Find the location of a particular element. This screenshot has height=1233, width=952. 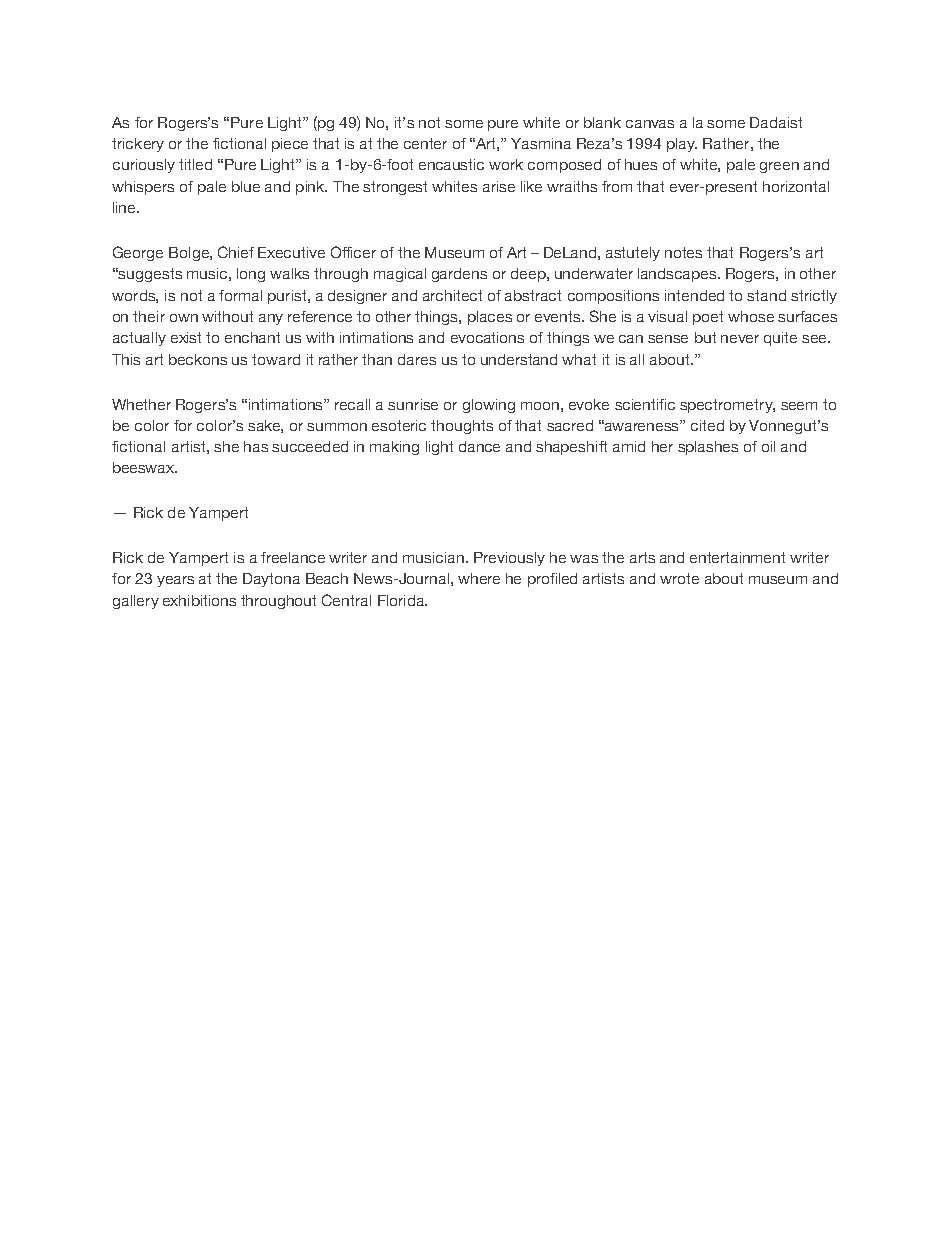

beckons is located at coordinates (198, 359).
